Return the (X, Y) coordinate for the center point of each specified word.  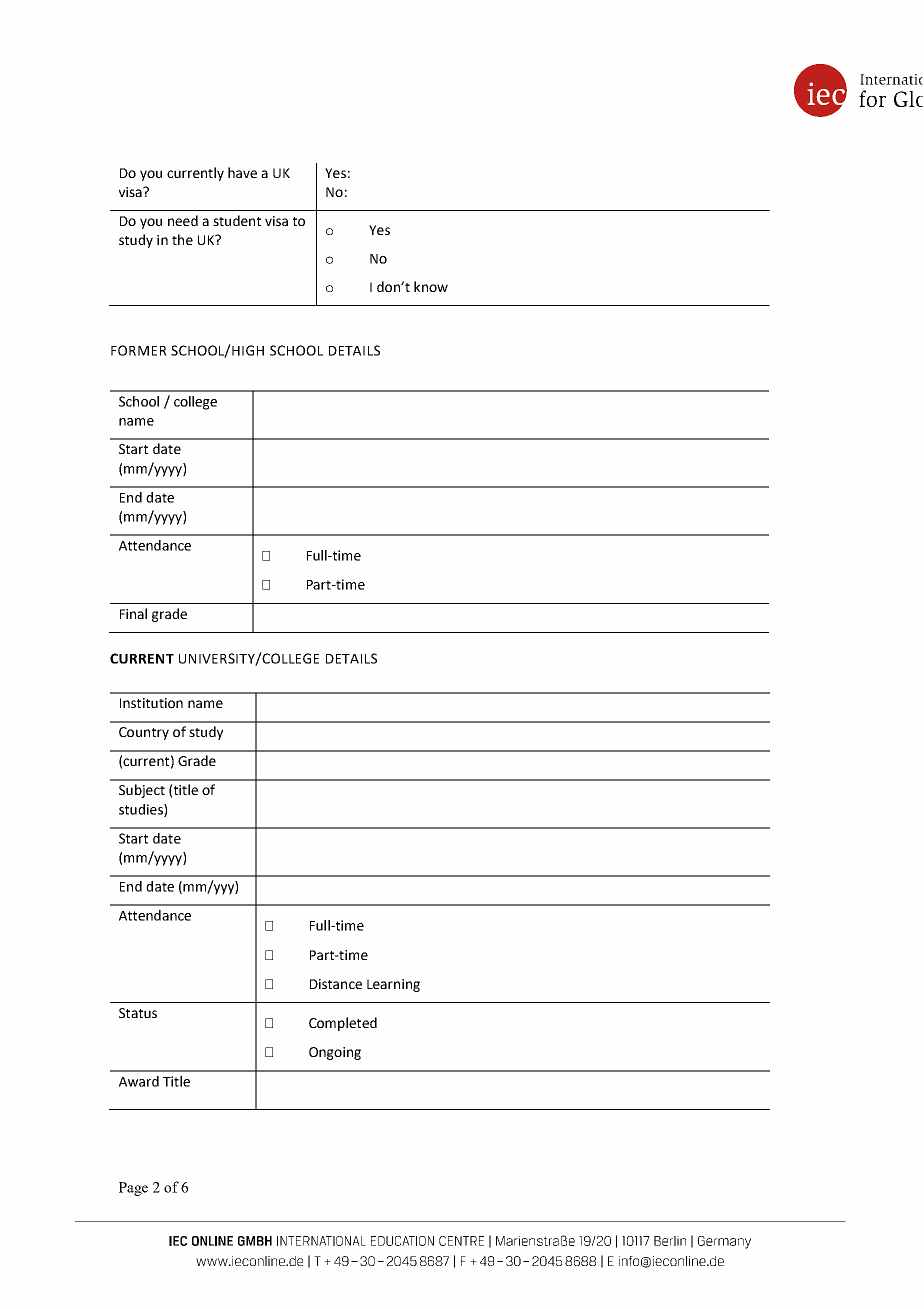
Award (139, 1081)
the (182, 239)
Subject (142, 791)
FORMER (139, 350)
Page (133, 1189)
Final (133, 613)
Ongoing (335, 1053)
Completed (343, 1024)
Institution (151, 703)
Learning (393, 985)
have (242, 172)
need (183, 220)
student (237, 220)
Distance (336, 984)
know (431, 286)
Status (138, 1013)
